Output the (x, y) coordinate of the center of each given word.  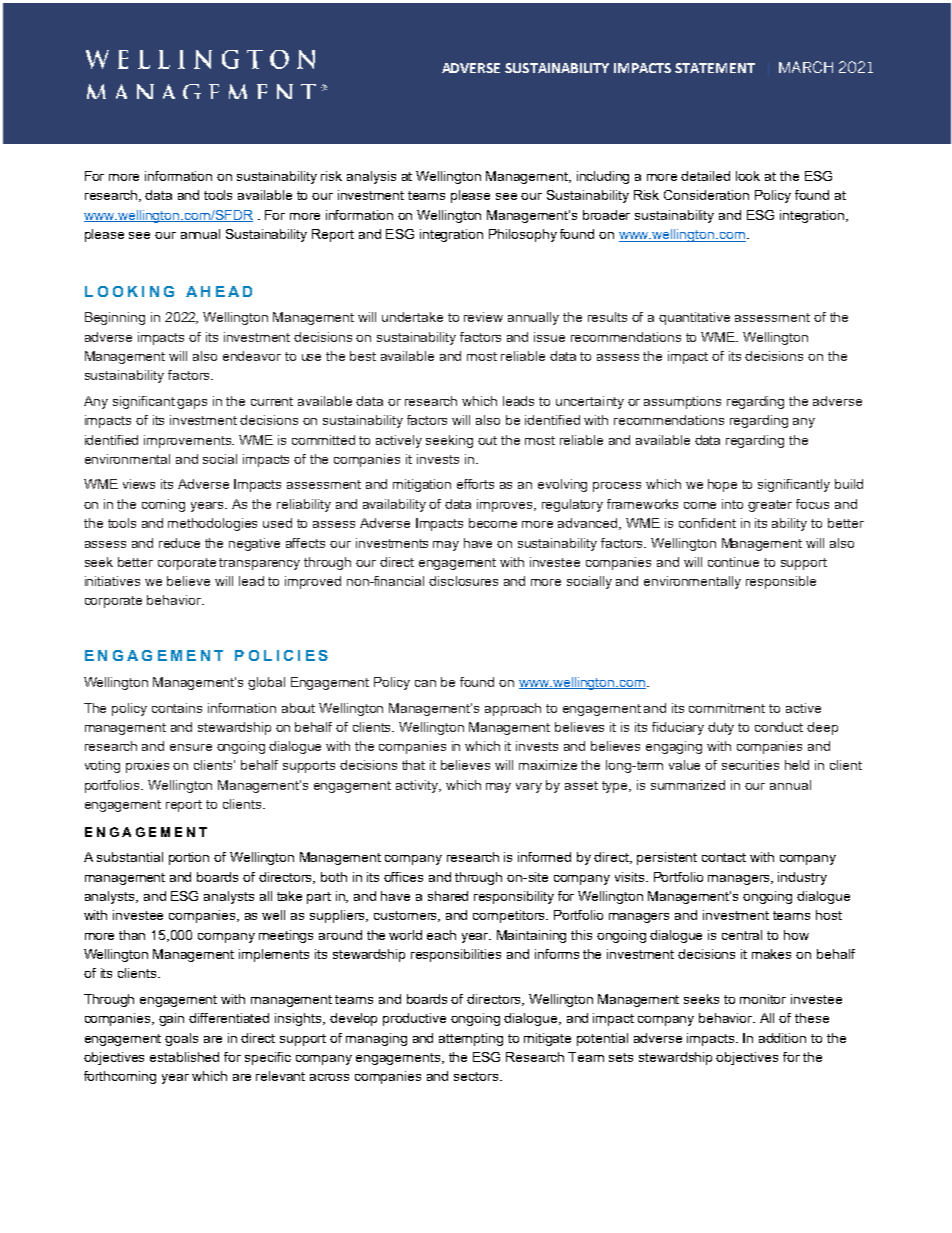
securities (750, 765)
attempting (471, 1039)
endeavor (252, 356)
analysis (371, 177)
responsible (781, 582)
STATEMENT (715, 68)
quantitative (694, 318)
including (603, 177)
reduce (179, 543)
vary (529, 788)
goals (181, 1039)
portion (189, 858)
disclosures (463, 581)
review (483, 317)
